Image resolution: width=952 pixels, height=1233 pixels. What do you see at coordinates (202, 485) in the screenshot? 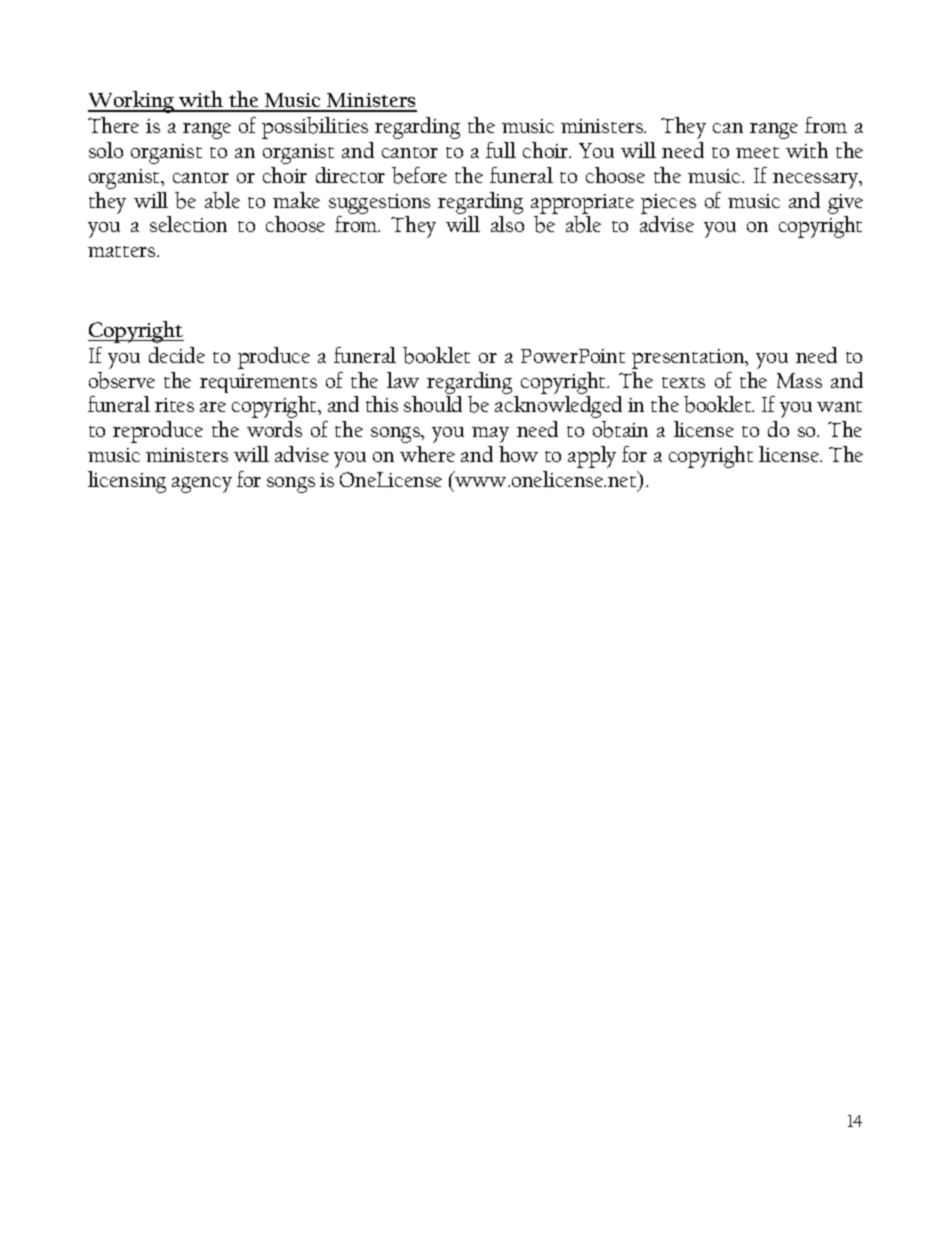
I see `agency` at bounding box center [202, 485].
